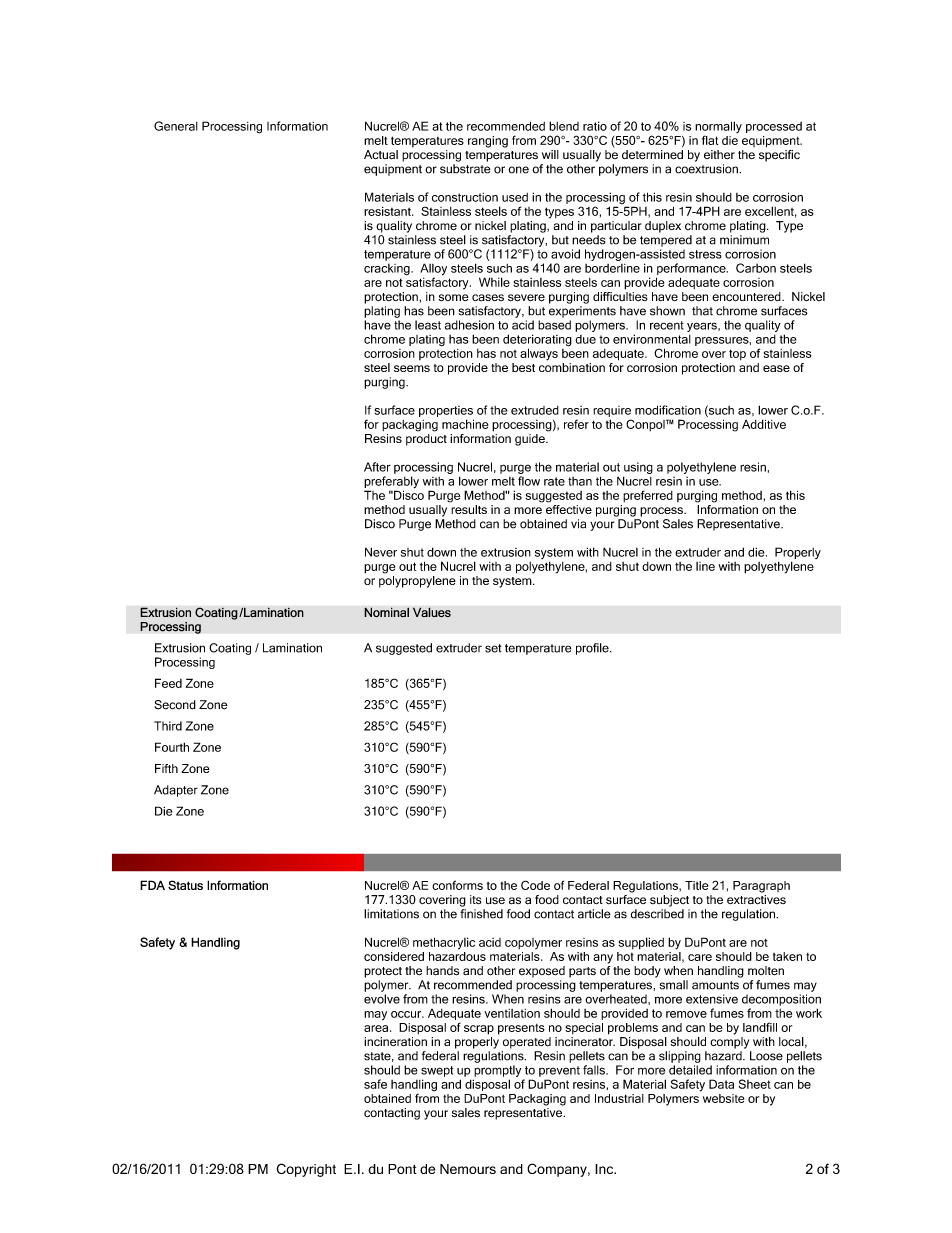 The height and width of the image is (1233, 952). What do you see at coordinates (638, 468) in the image?
I see `using` at bounding box center [638, 468].
